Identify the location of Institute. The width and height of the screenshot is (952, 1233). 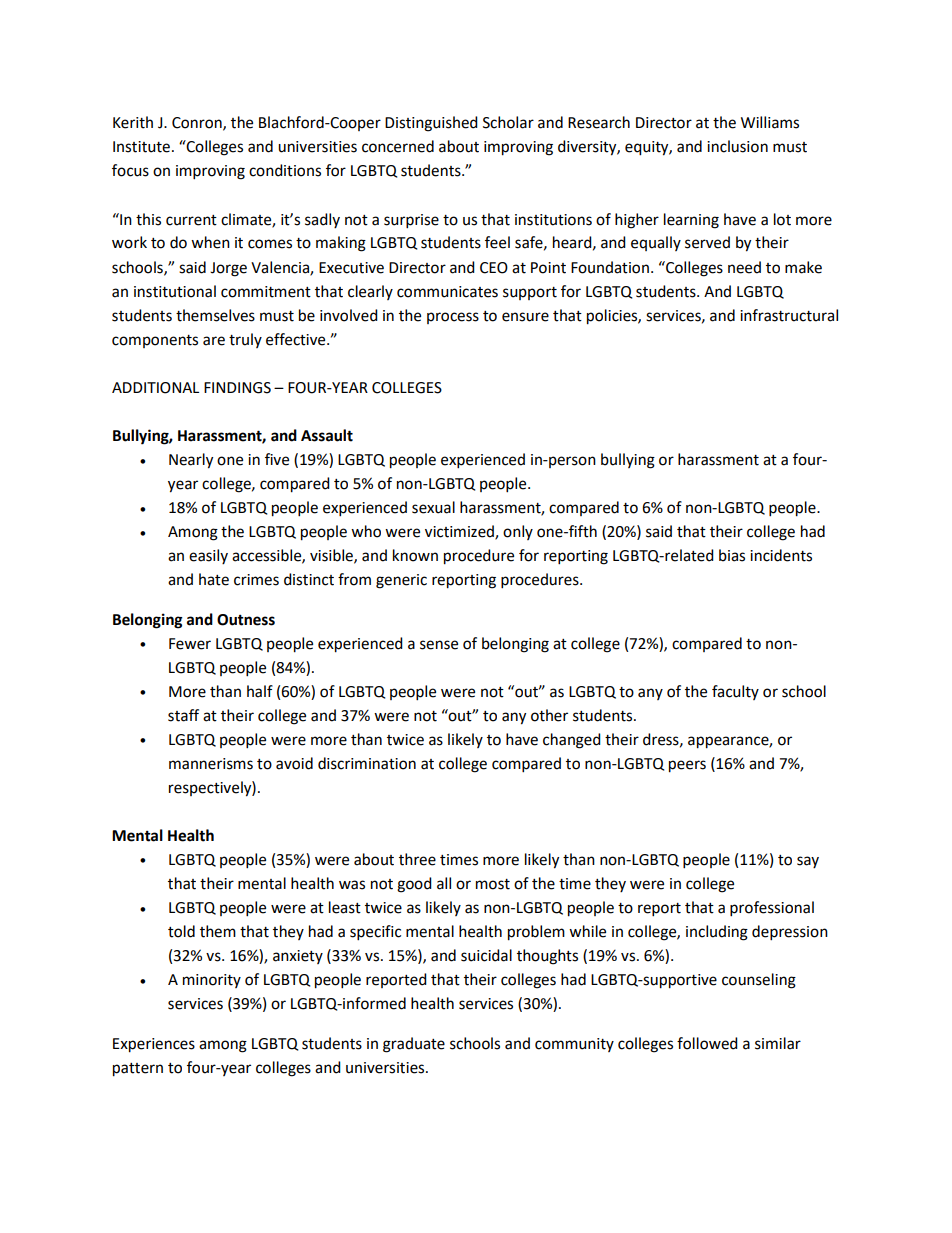
(141, 147).
